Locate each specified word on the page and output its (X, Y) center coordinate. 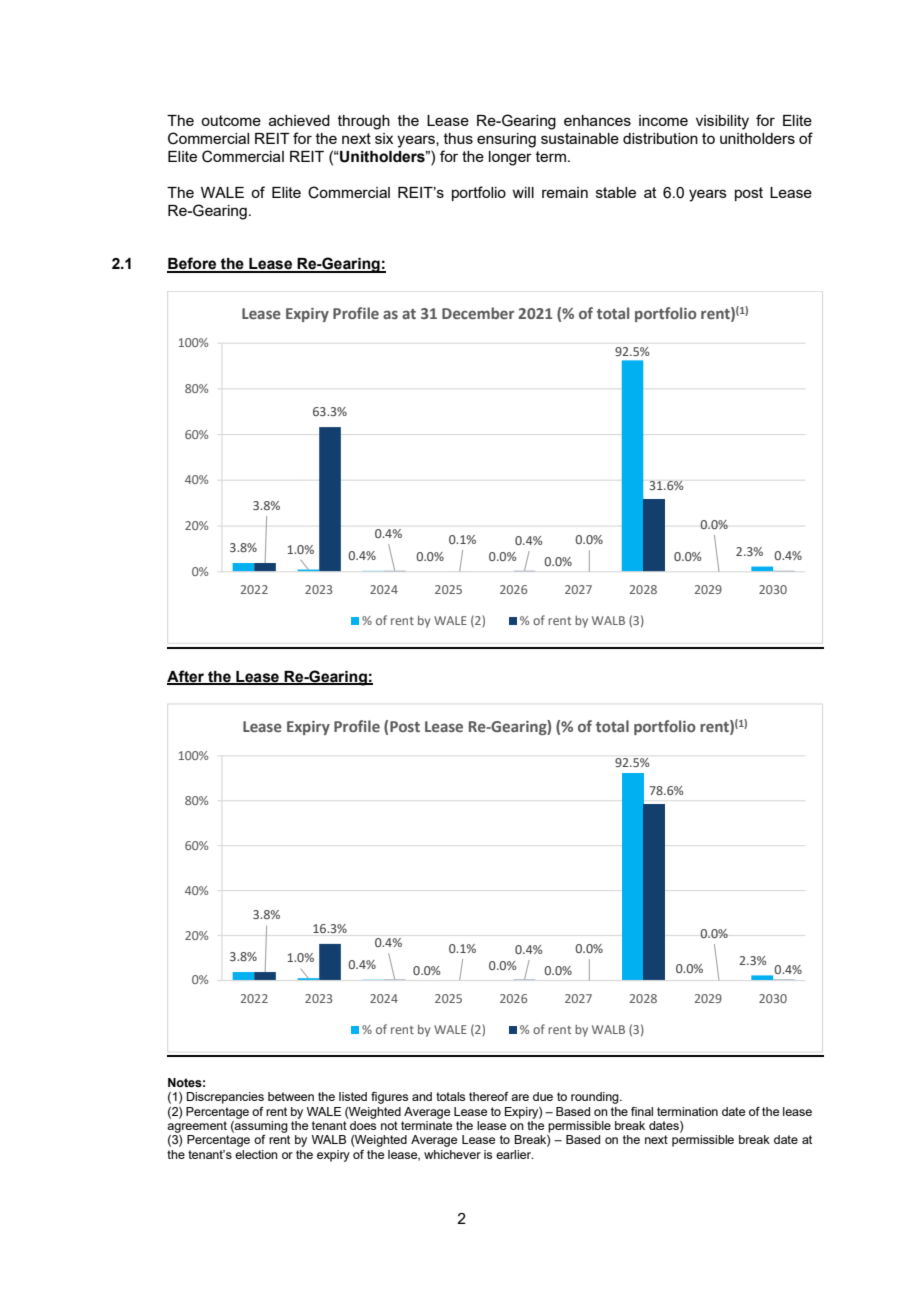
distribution (660, 138)
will (523, 192)
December (478, 313)
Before (193, 264)
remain (565, 192)
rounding (596, 1098)
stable (616, 192)
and (422, 1096)
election (256, 1154)
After (186, 677)
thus (458, 138)
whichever (452, 1154)
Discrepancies (225, 1098)
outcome (231, 120)
